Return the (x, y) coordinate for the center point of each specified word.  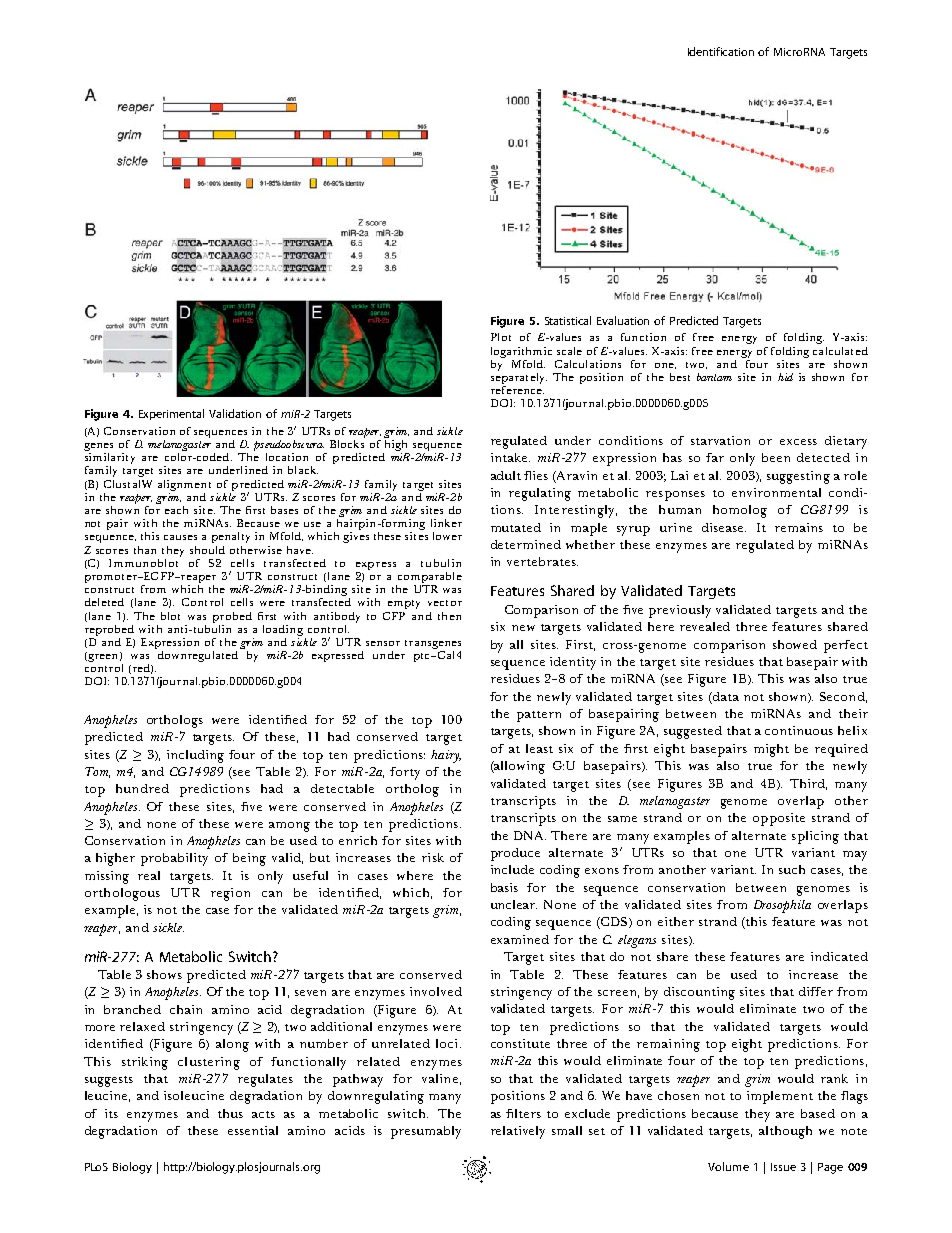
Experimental (171, 414)
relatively (518, 1132)
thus (230, 1113)
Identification (721, 51)
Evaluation (623, 320)
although (785, 1132)
